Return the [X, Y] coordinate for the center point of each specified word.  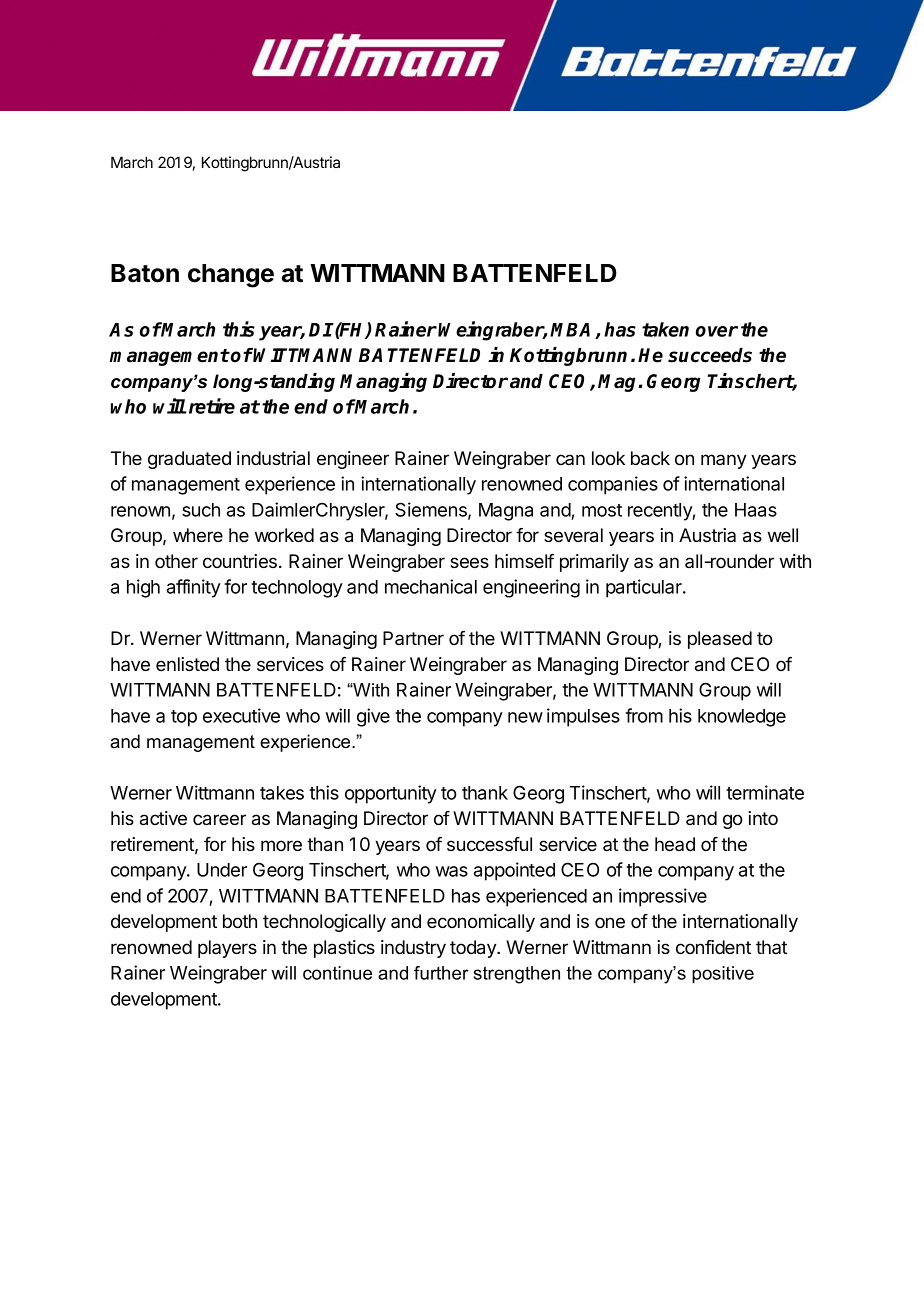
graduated [189, 460]
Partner [413, 638]
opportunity [391, 794]
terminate [765, 792]
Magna [506, 512]
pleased [720, 640]
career [219, 820]
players [227, 949]
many [724, 461]
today [474, 949]
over [717, 331]
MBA [573, 331]
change [231, 276]
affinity [194, 588]
